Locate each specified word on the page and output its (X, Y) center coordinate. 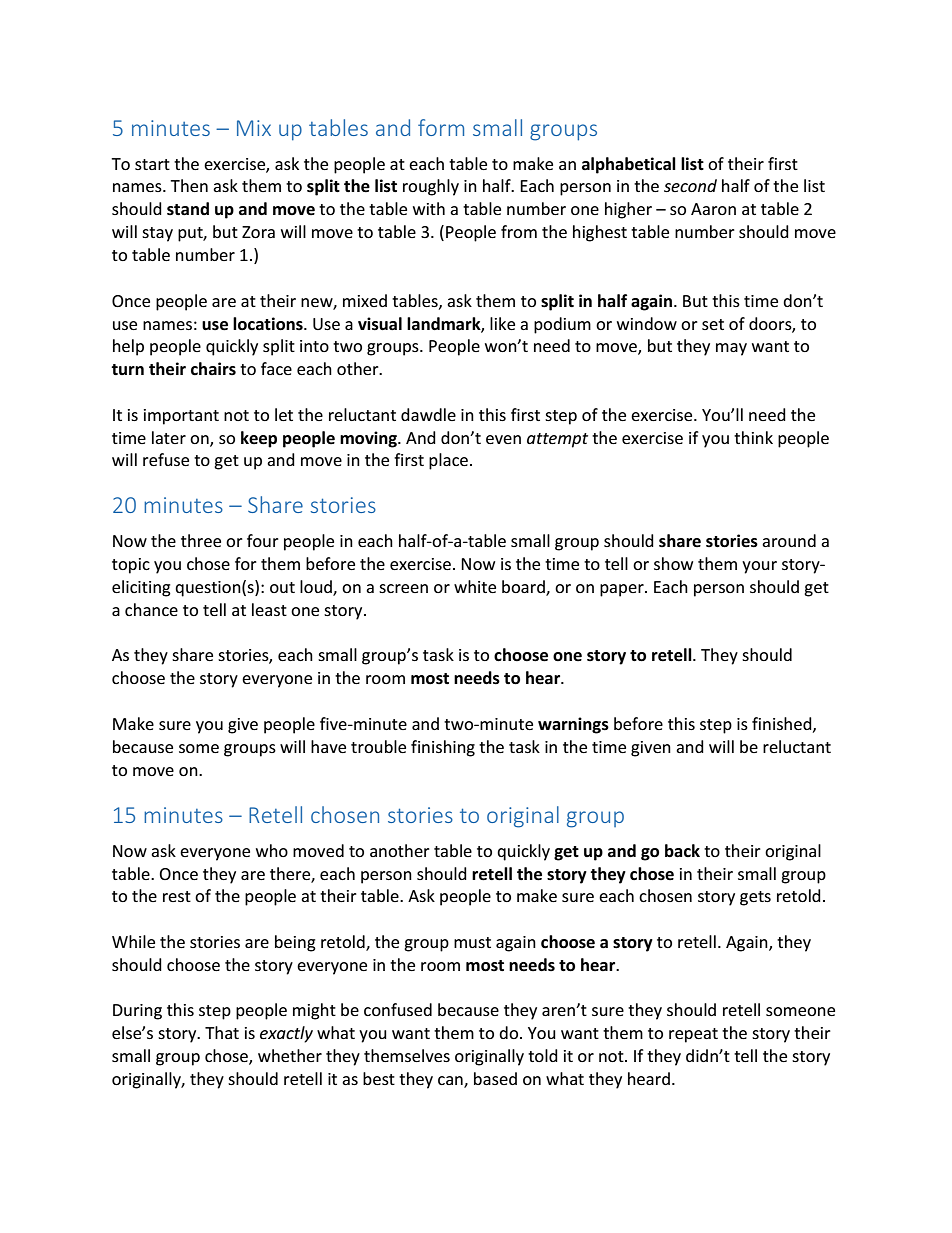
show (673, 563)
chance (151, 609)
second (690, 185)
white (475, 586)
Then (189, 185)
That (222, 1032)
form (441, 127)
